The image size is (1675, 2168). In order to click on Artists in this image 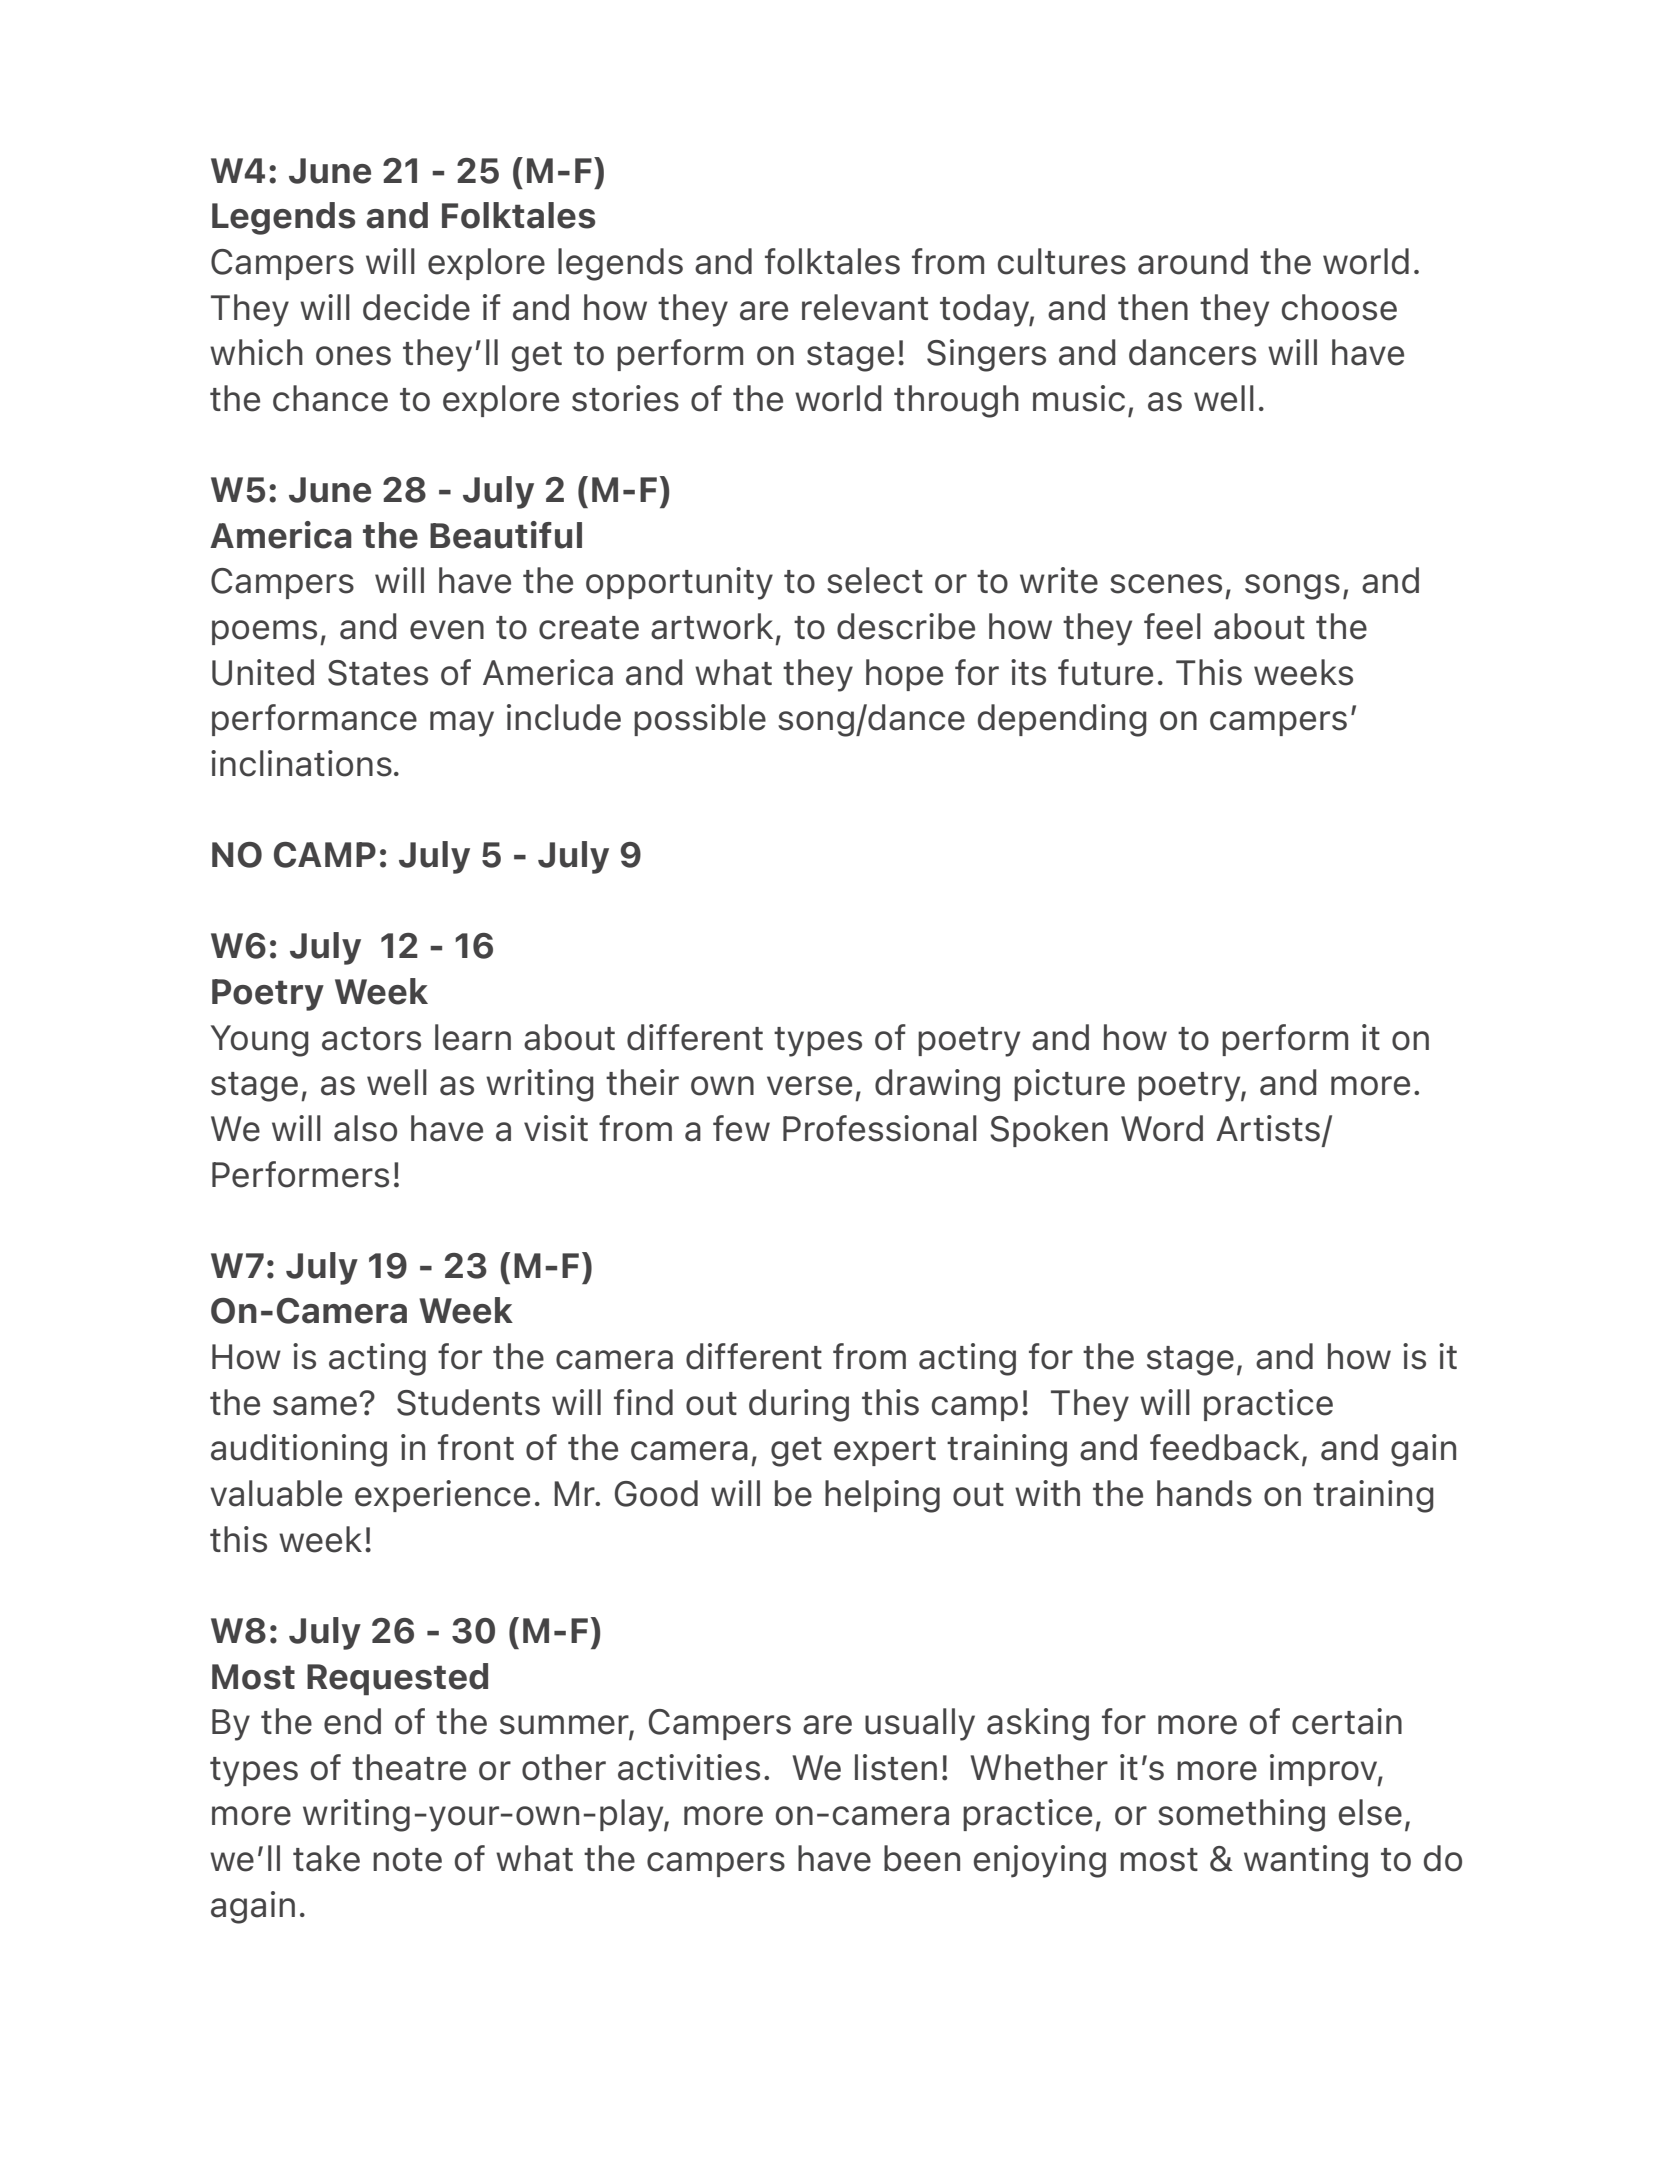, I will do `click(1269, 1129)`.
